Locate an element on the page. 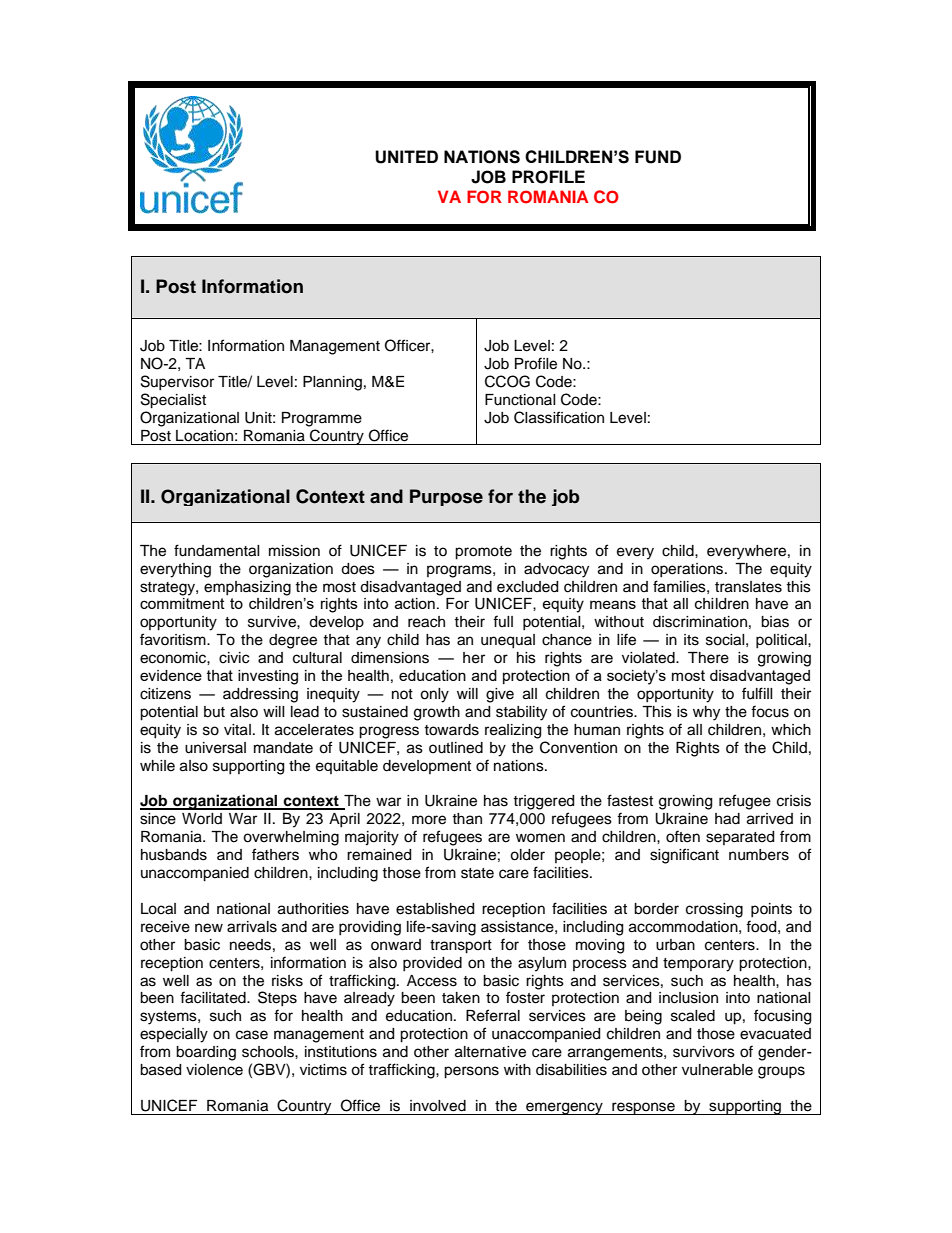 Image resolution: width=952 pixels, height=1233 pixels. Classification is located at coordinates (559, 417).
